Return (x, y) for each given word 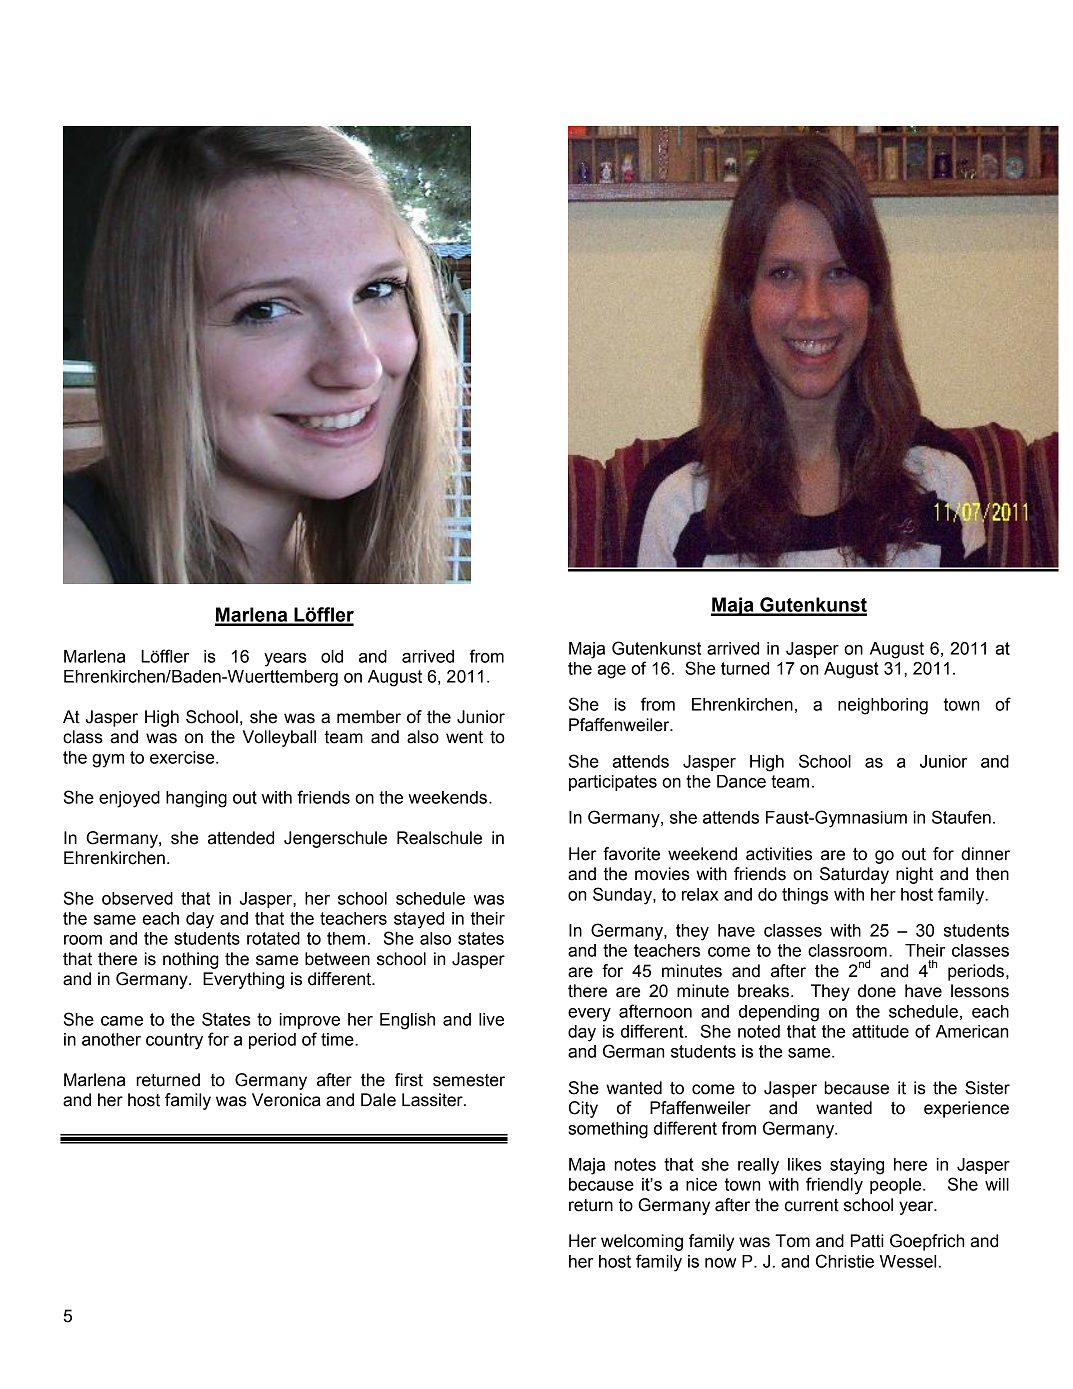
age (612, 672)
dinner (985, 854)
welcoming (642, 1242)
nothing (191, 960)
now (720, 1263)
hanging (196, 799)
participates (613, 783)
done (877, 991)
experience (966, 1109)
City (583, 1109)
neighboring (883, 706)
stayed (419, 920)
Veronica (286, 1100)
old (332, 656)
